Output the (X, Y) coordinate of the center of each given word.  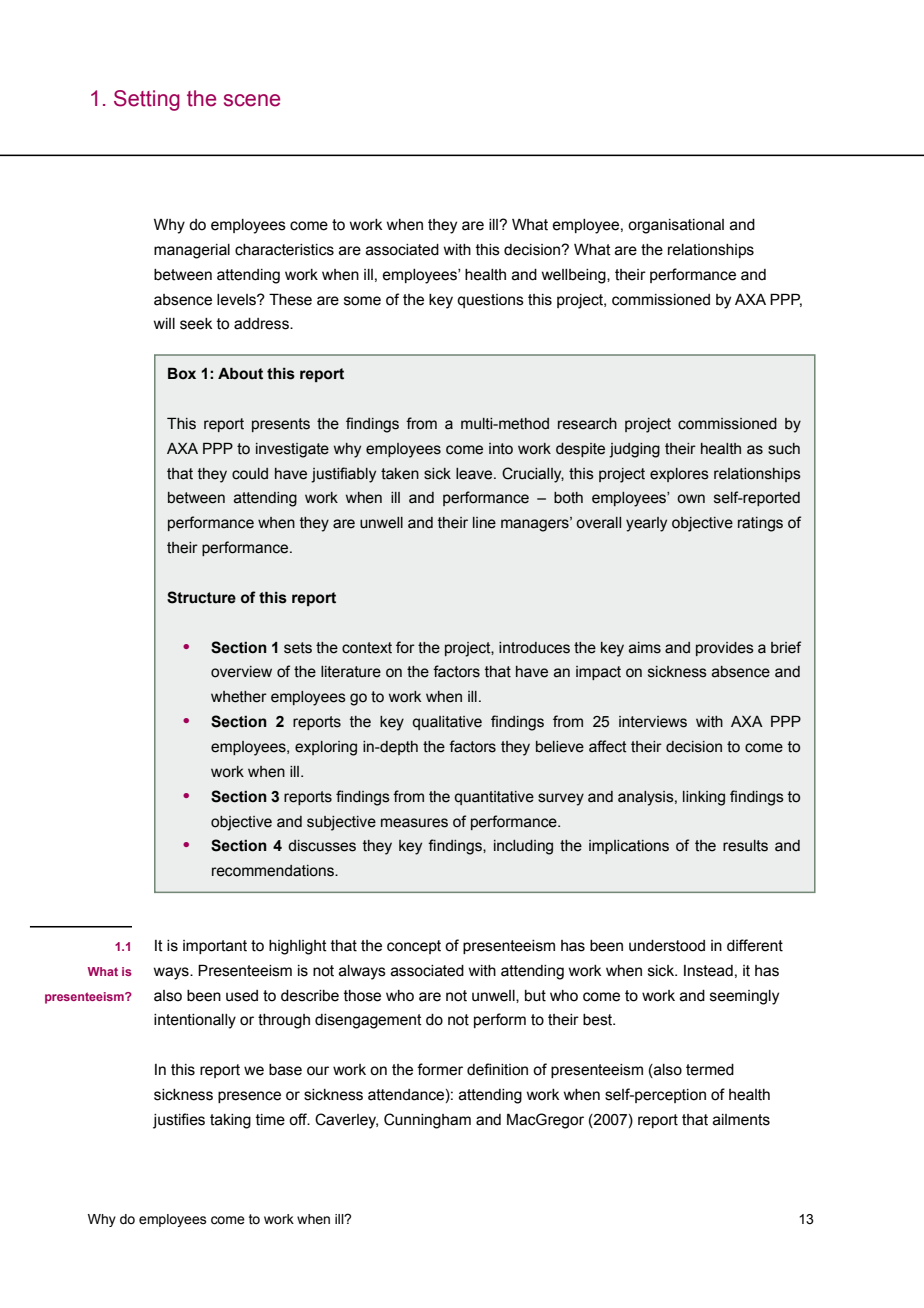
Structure (201, 597)
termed (710, 1070)
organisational (676, 226)
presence (249, 1097)
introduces (534, 648)
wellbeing (574, 276)
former (440, 1069)
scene (252, 100)
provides (725, 649)
